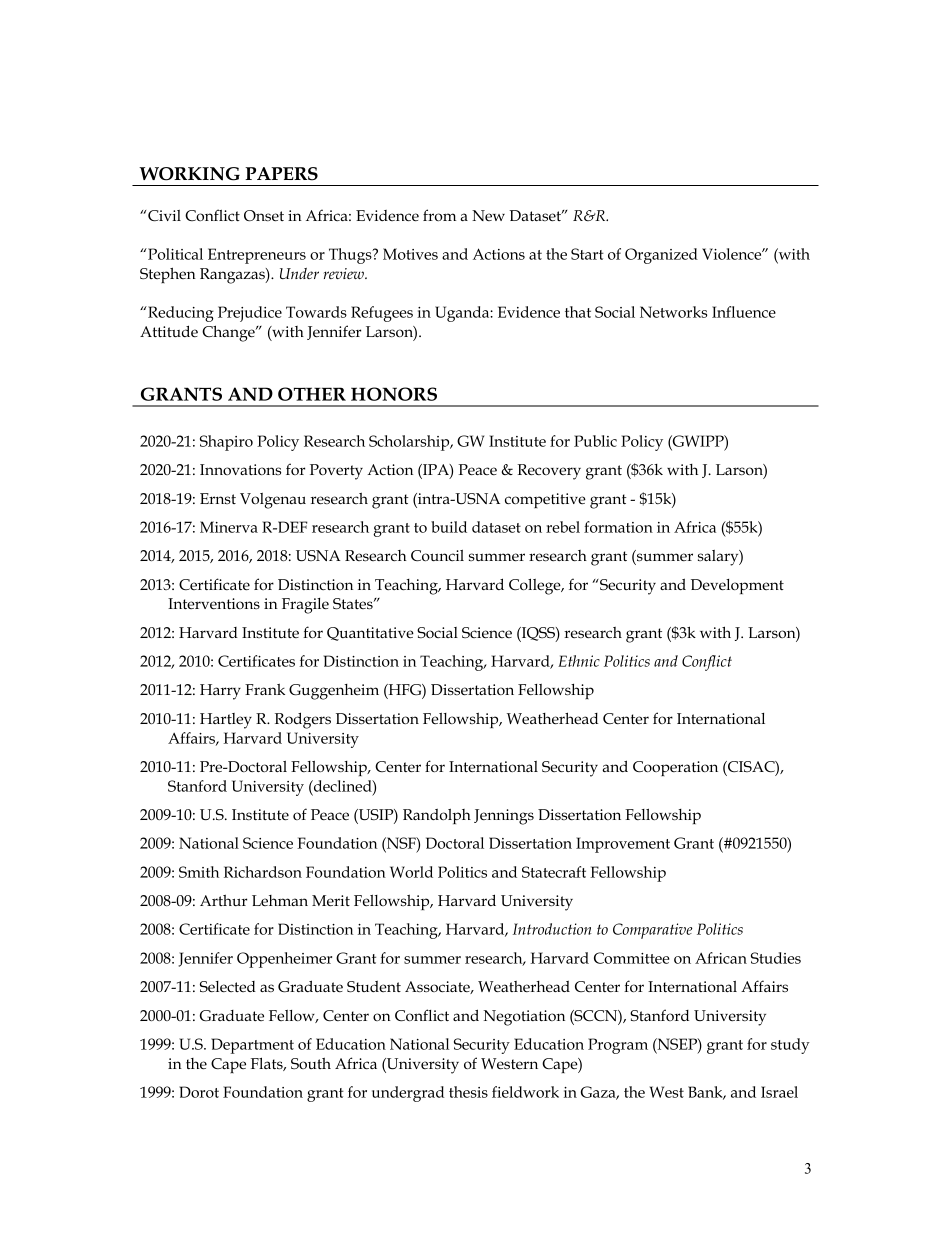  I want to click on Hartley, so click(226, 721).
